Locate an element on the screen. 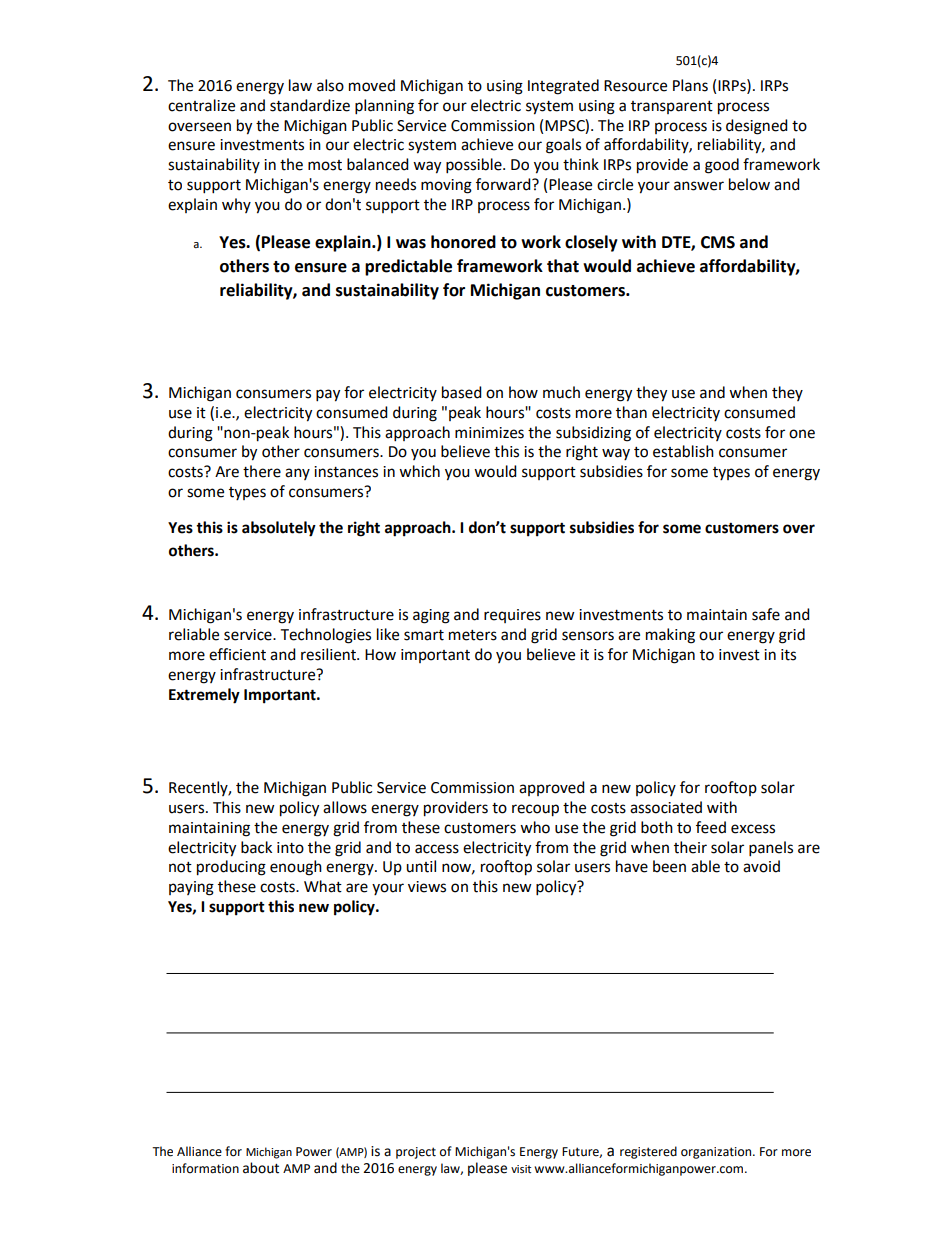  there is located at coordinates (262, 471).
